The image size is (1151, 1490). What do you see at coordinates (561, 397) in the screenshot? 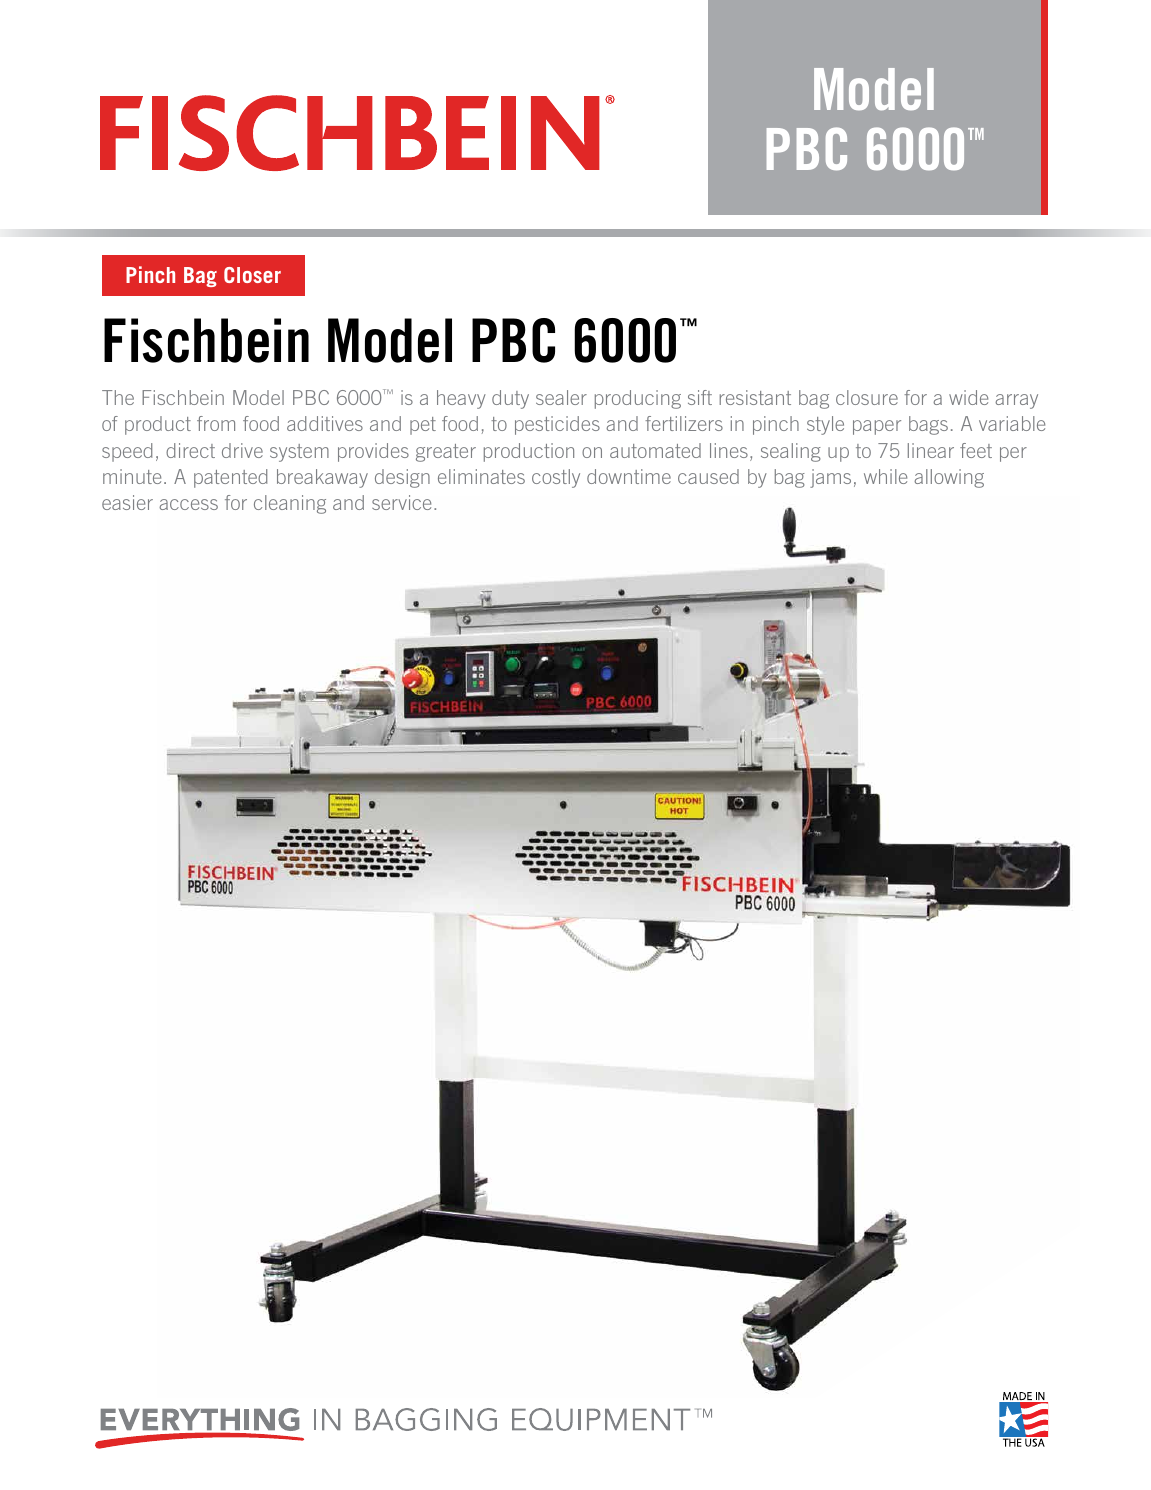
I see `sealer` at bounding box center [561, 397].
